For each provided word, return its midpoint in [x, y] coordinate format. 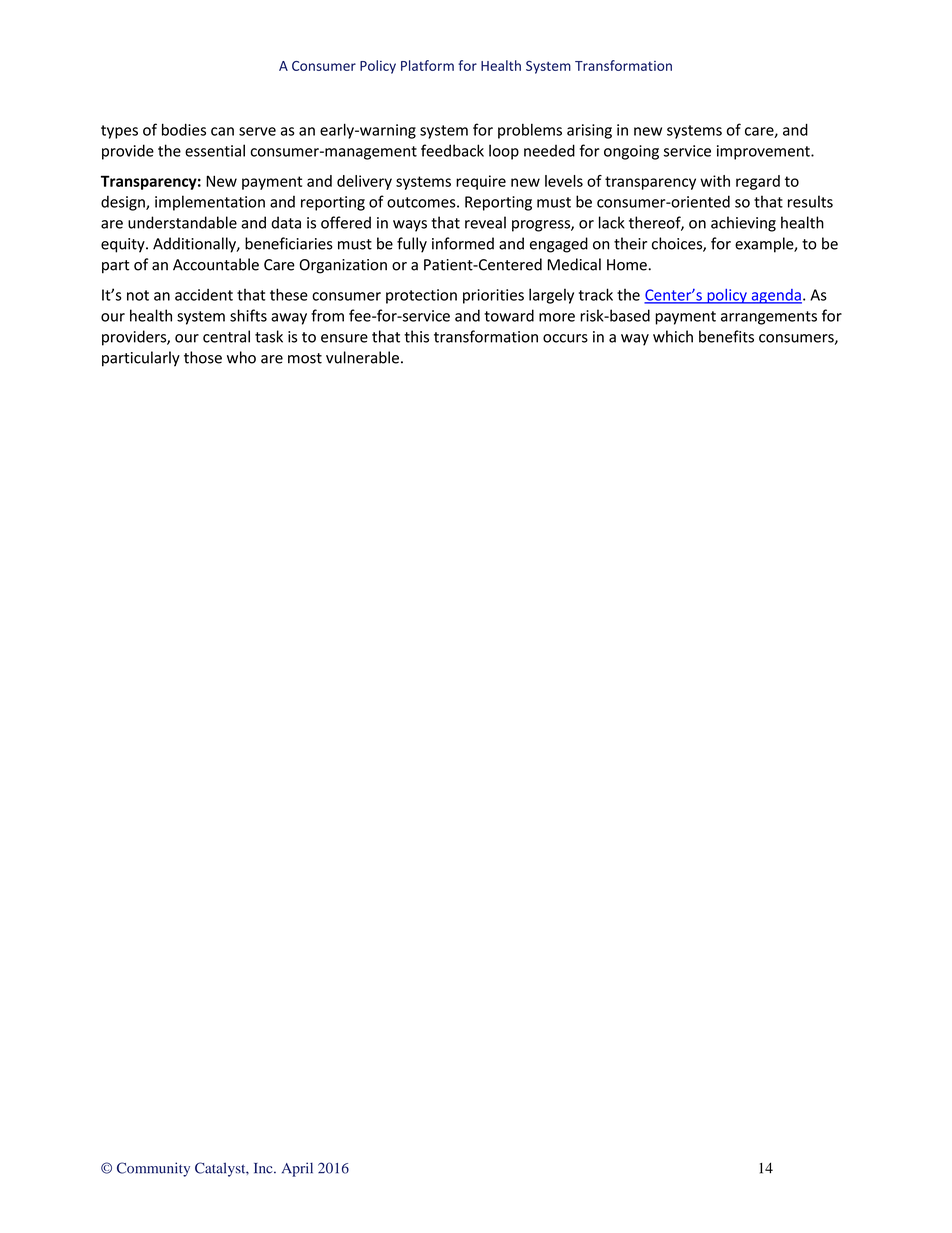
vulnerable [362, 357]
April [297, 1169]
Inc [264, 1168]
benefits [726, 336]
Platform [427, 65]
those [203, 357]
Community [153, 1169]
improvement [764, 152]
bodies [184, 129]
